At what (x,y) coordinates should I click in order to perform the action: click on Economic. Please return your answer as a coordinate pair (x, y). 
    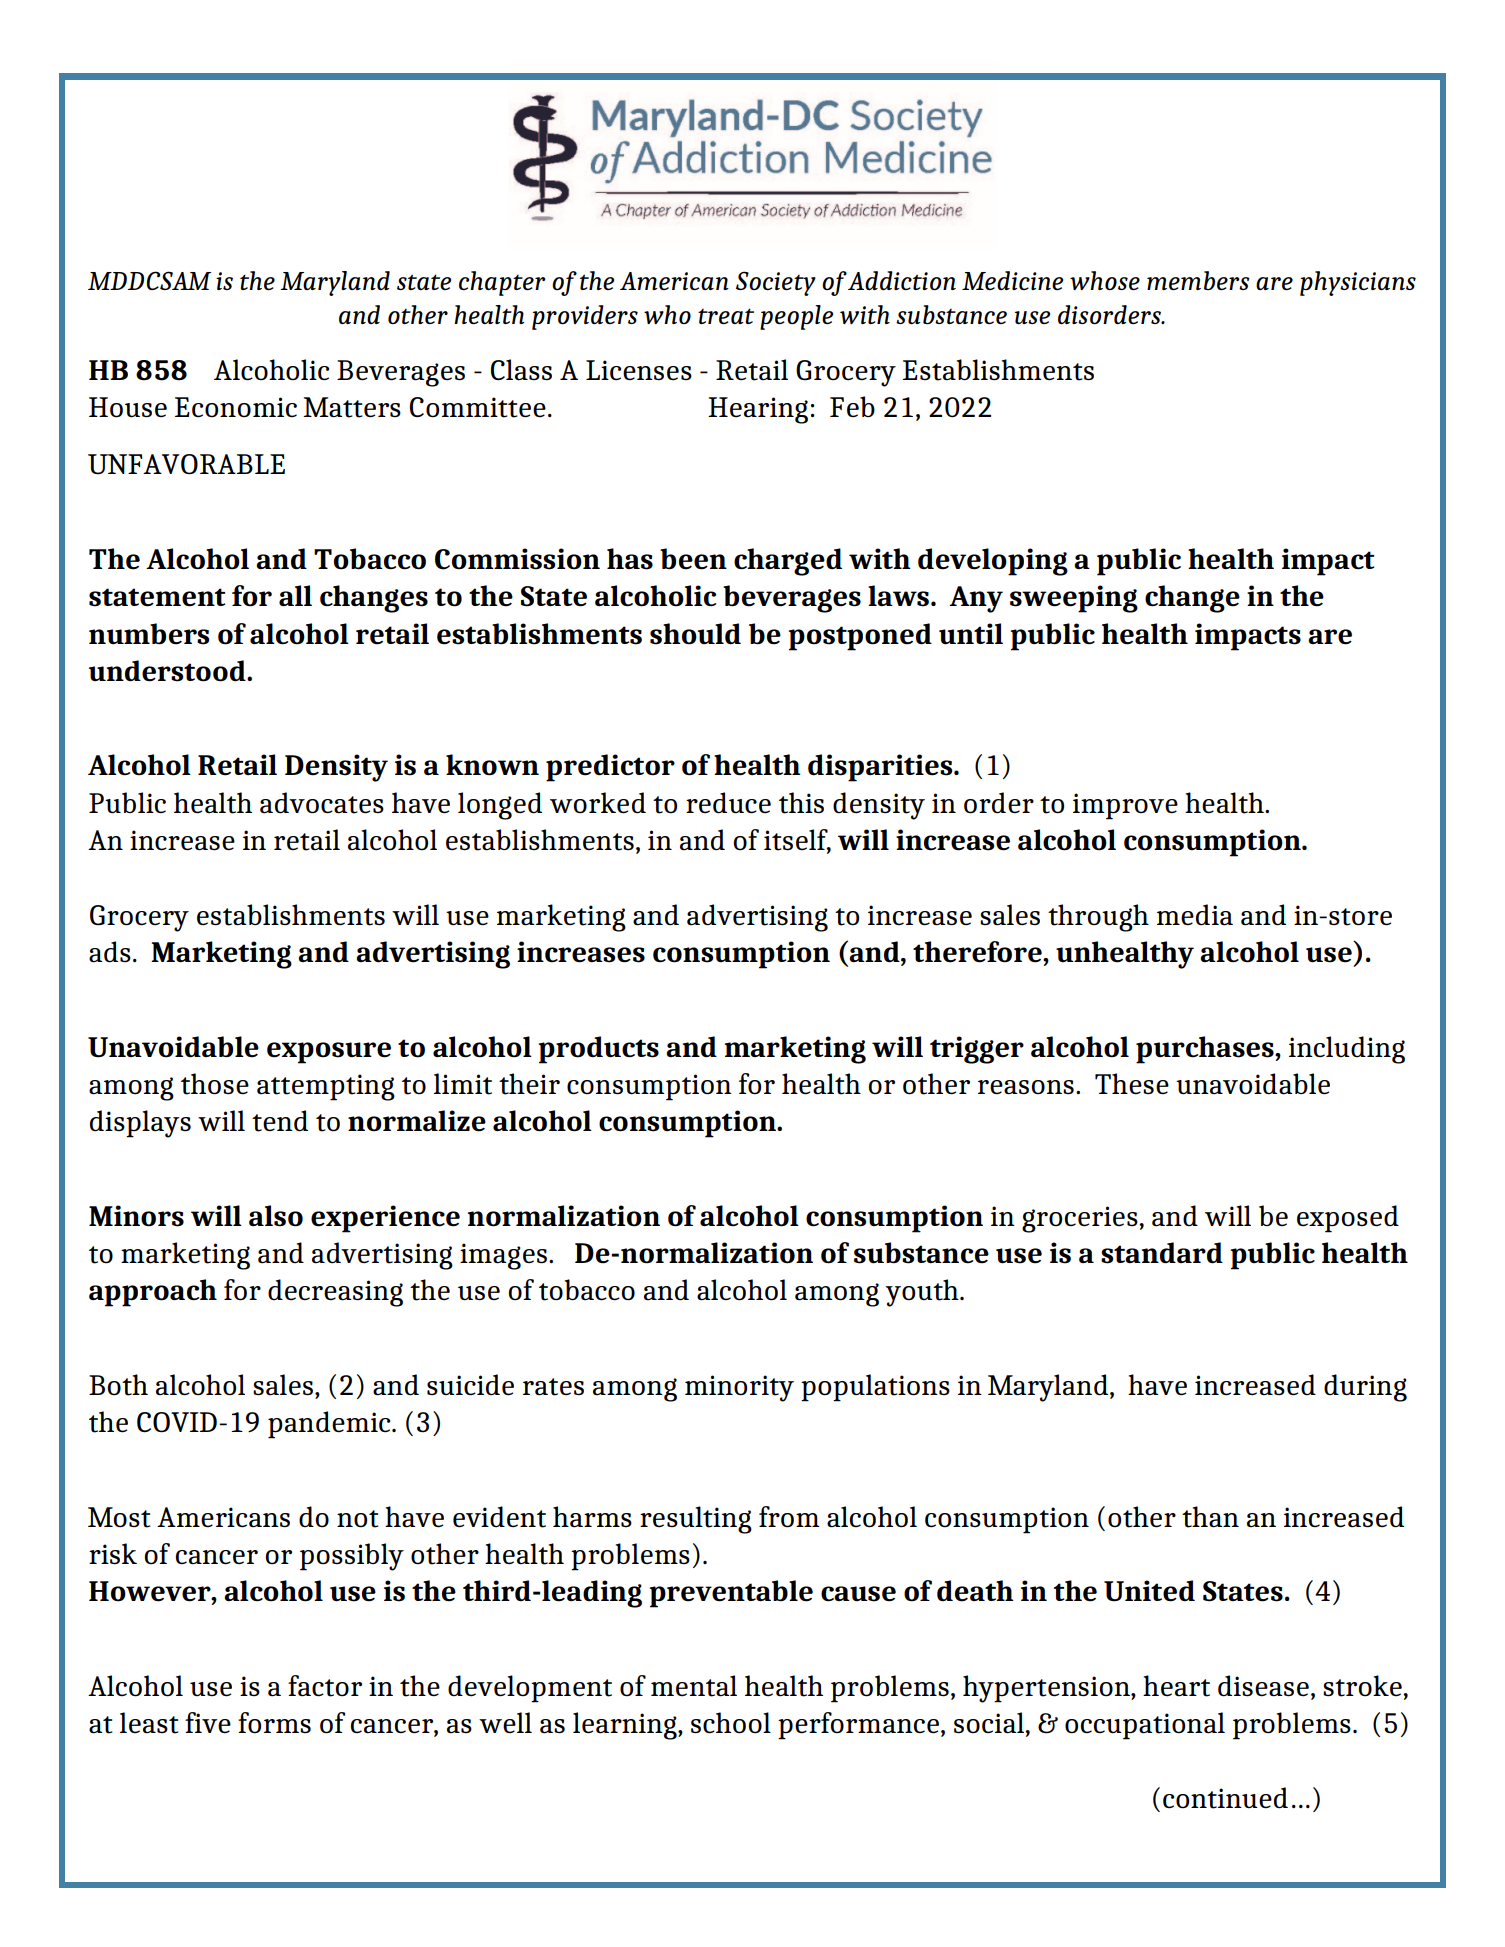
    Looking at the image, I should click on (236, 407).
